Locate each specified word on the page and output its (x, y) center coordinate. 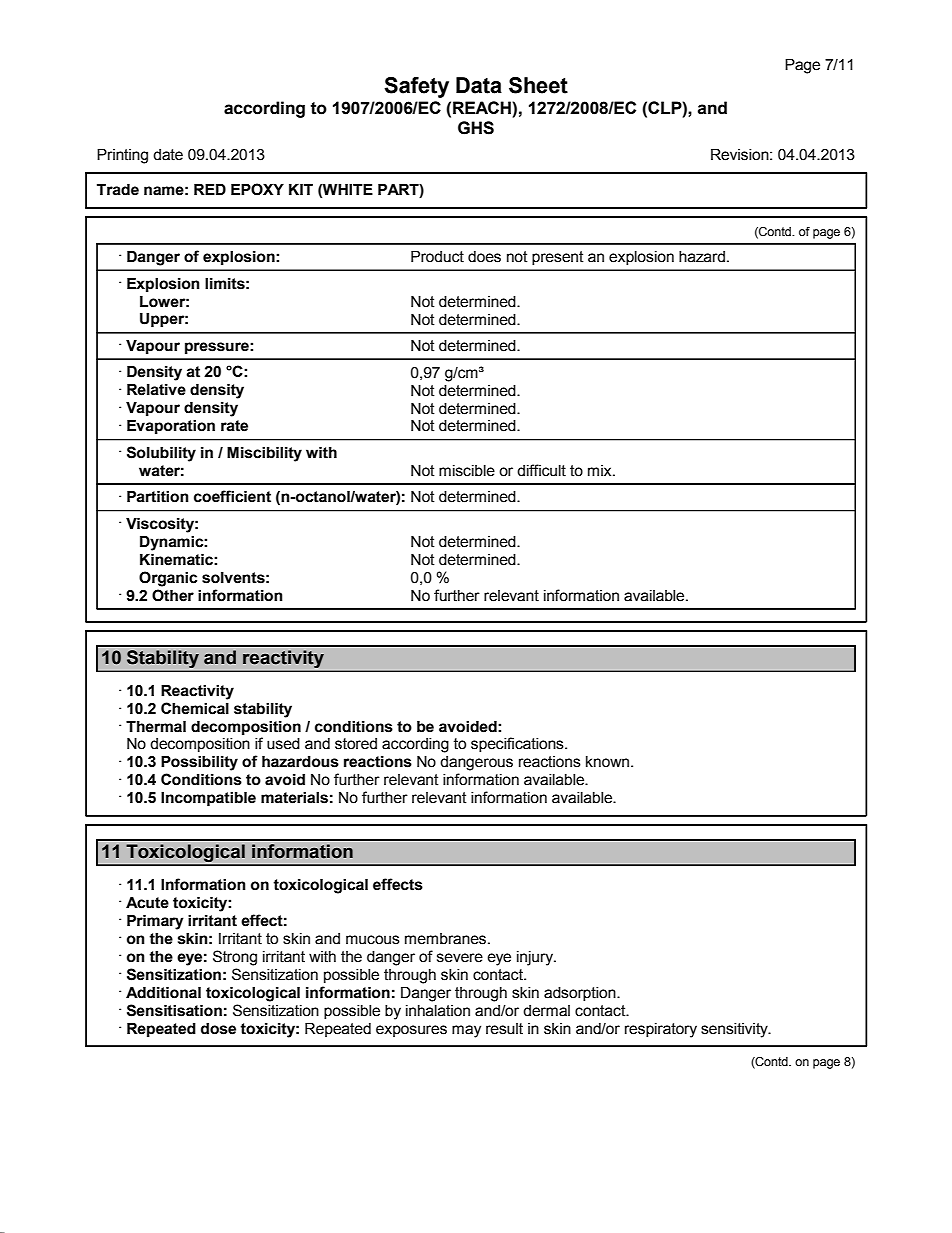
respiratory (661, 1030)
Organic (168, 579)
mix (601, 470)
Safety (416, 87)
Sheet (538, 85)
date (168, 155)
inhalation (438, 1011)
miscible (467, 471)
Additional (163, 993)
